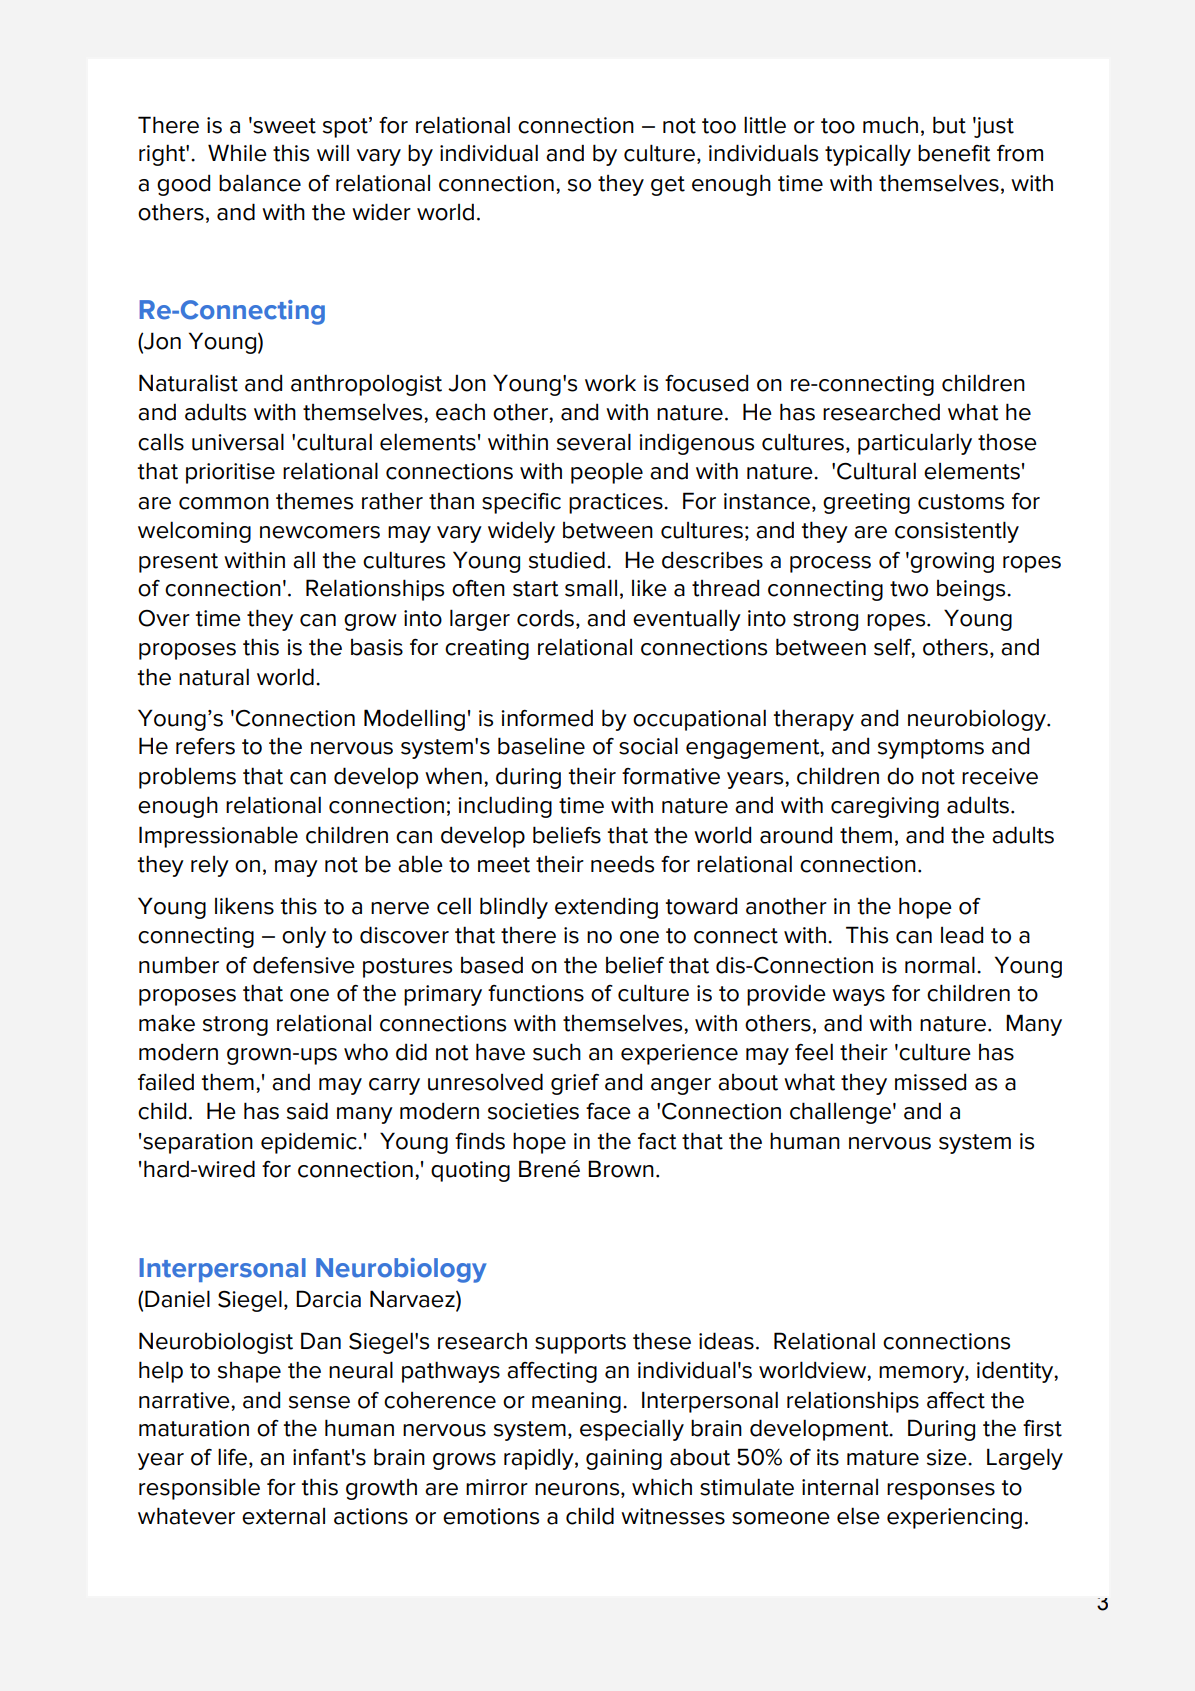  What do you see at coordinates (954, 153) in the document?
I see `benefit` at bounding box center [954, 153].
